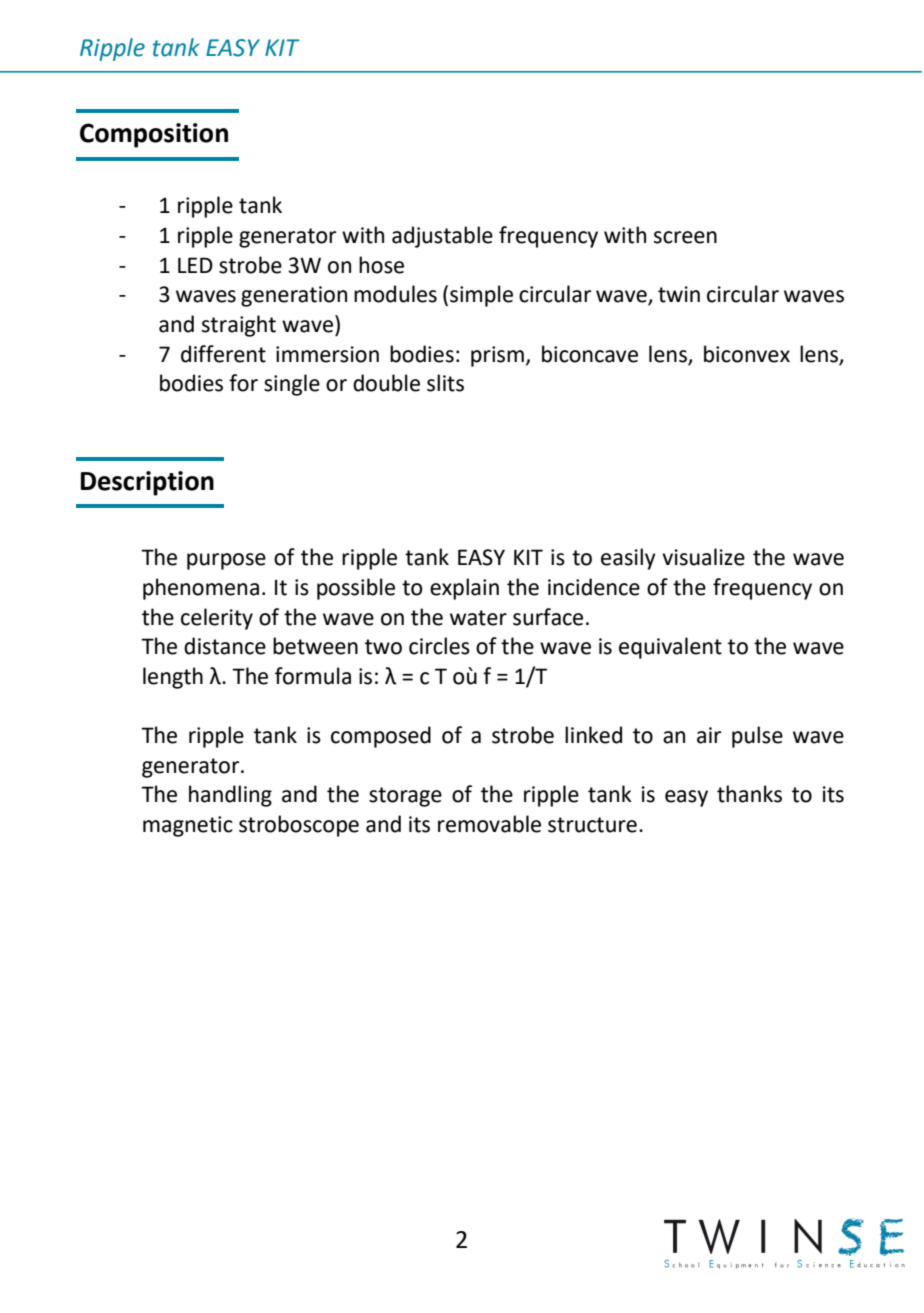  I want to click on Description, so click(147, 483).
